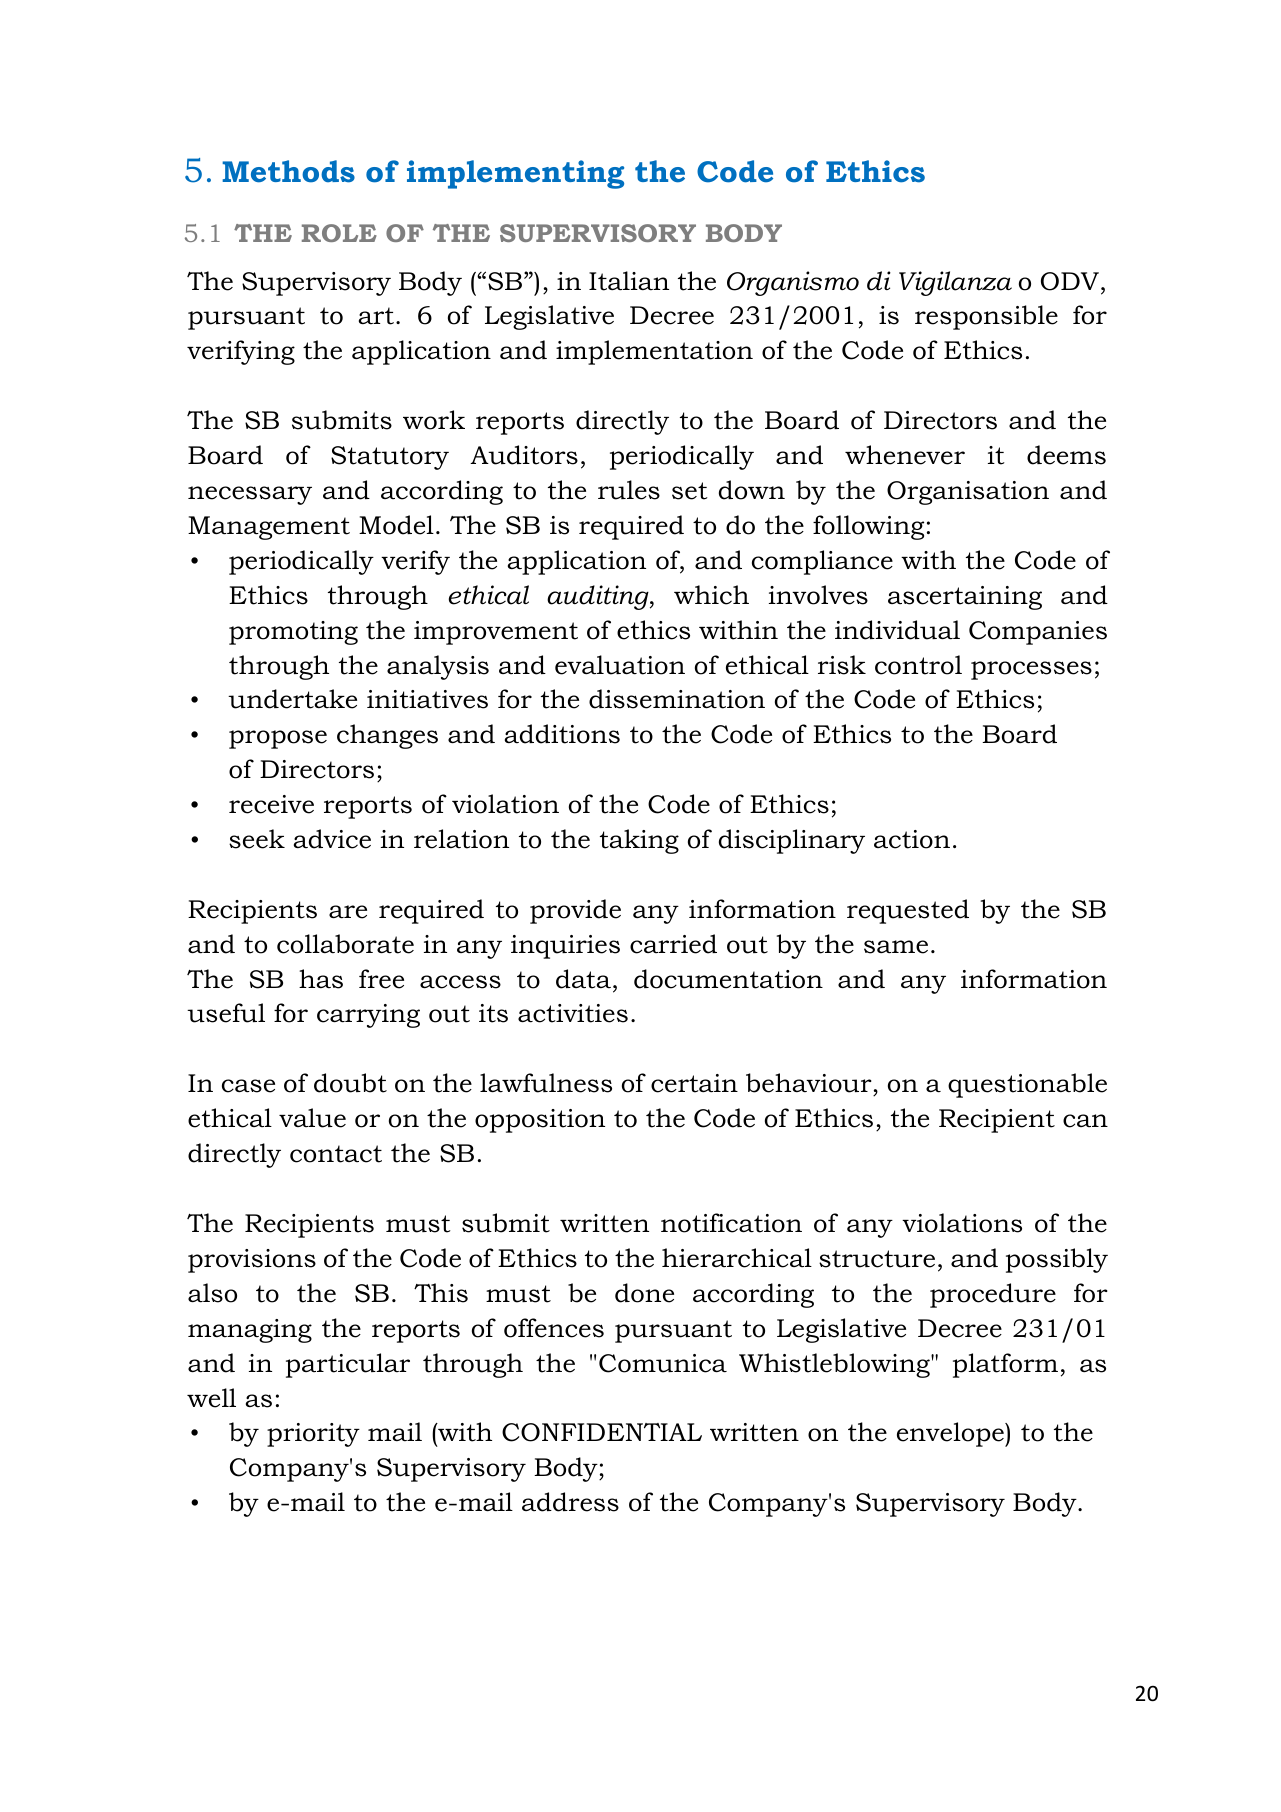 The width and height of the page is (1281, 1812). What do you see at coordinates (629, 281) in the page?
I see `Italian` at bounding box center [629, 281].
